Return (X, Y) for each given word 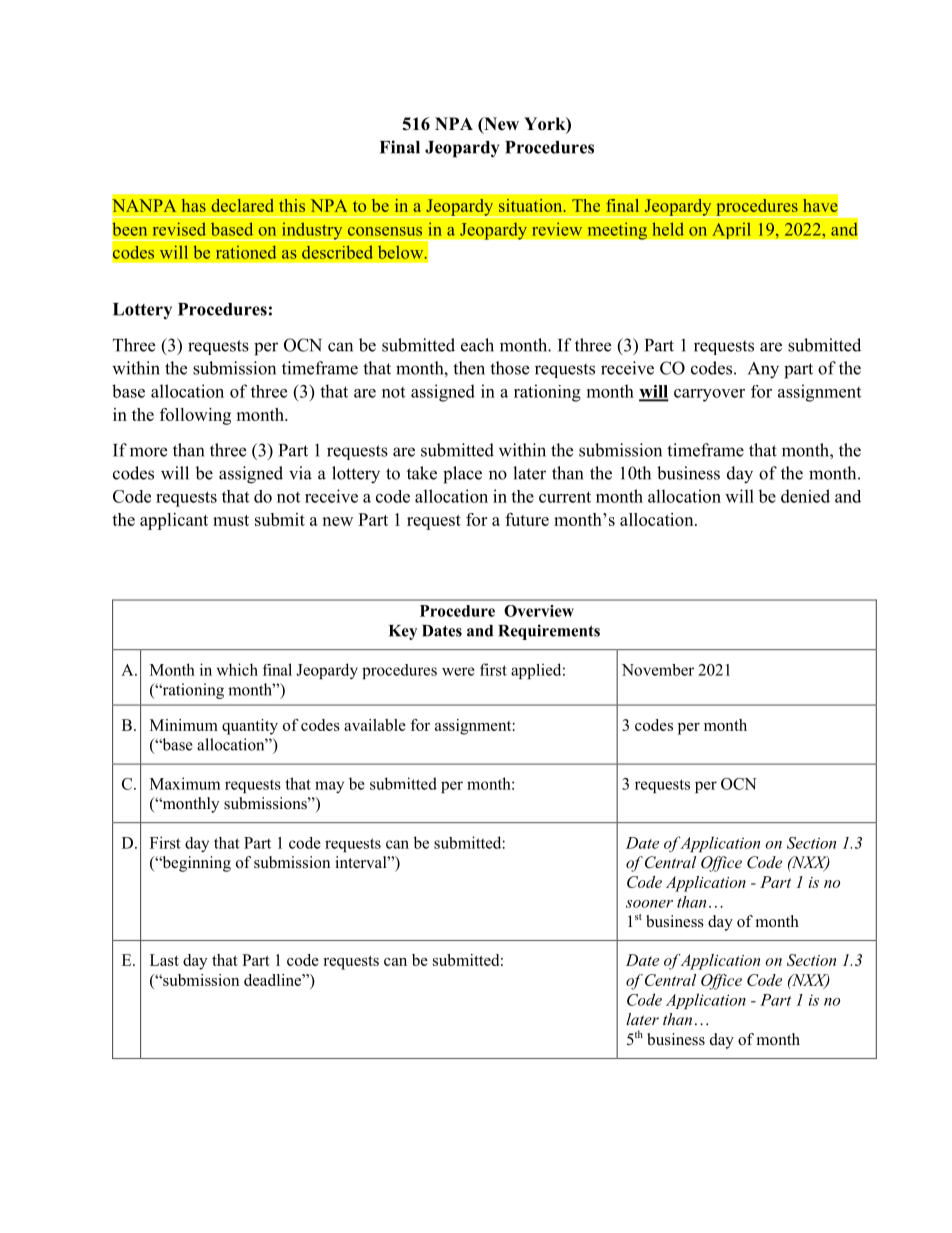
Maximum (185, 783)
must (231, 520)
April (731, 230)
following (195, 416)
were (458, 671)
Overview (539, 611)
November (658, 670)
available (375, 725)
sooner (649, 904)
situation (532, 205)
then (469, 368)
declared (242, 205)
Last (164, 960)
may (329, 787)
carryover (709, 395)
